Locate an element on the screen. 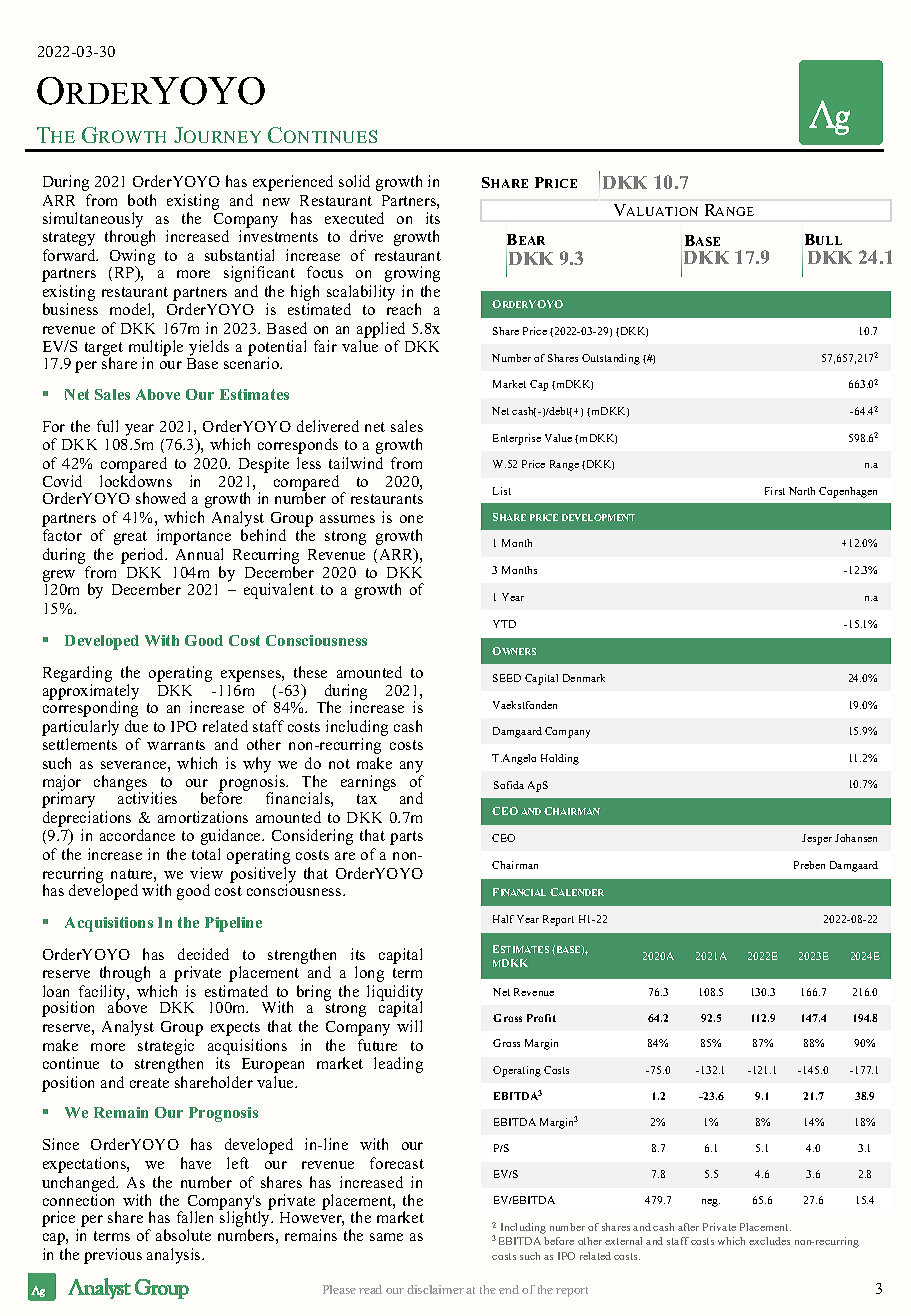 This screenshot has height=1316, width=911. Half is located at coordinates (503, 919).
